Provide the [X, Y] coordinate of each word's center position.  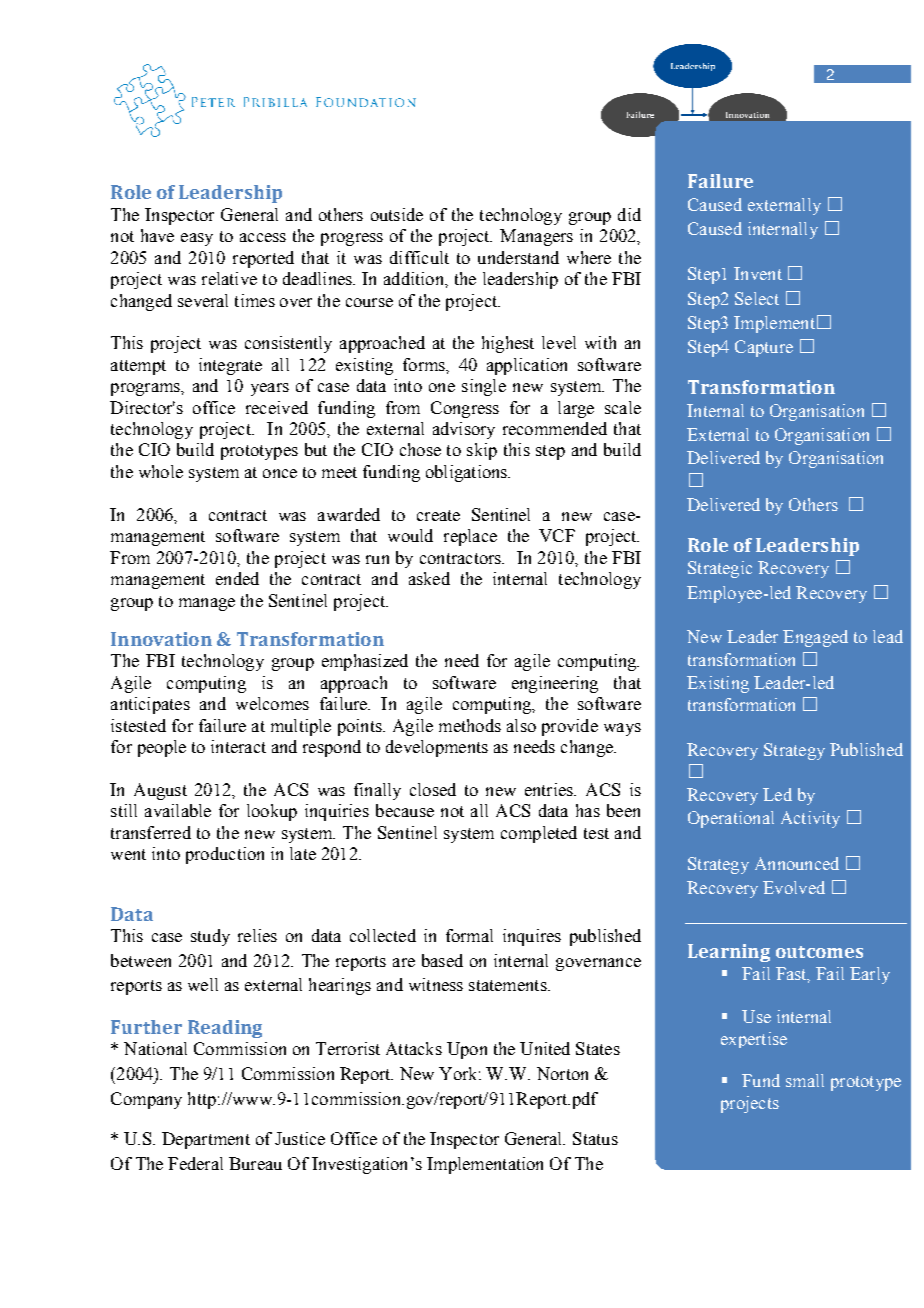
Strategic [720, 569]
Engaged [815, 638]
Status [595, 1138]
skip [482, 451]
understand [518, 257]
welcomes [272, 703]
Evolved [794, 887]
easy [197, 239]
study [210, 937]
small [805, 1080]
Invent [758, 273]
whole [161, 471]
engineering [555, 684]
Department [206, 1140]
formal [469, 935]
